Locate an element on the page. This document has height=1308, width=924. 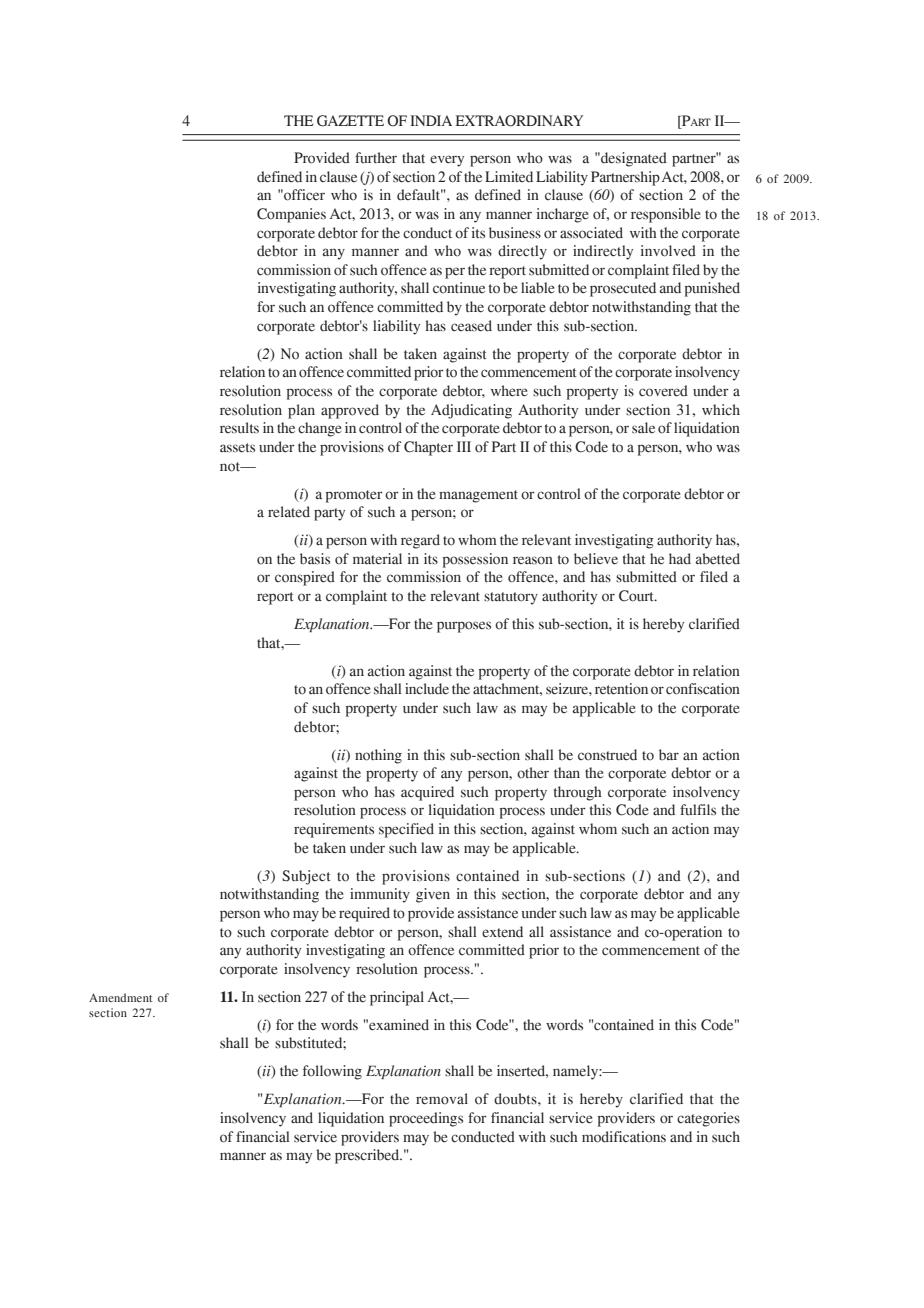
following is located at coordinates (332, 1072).
